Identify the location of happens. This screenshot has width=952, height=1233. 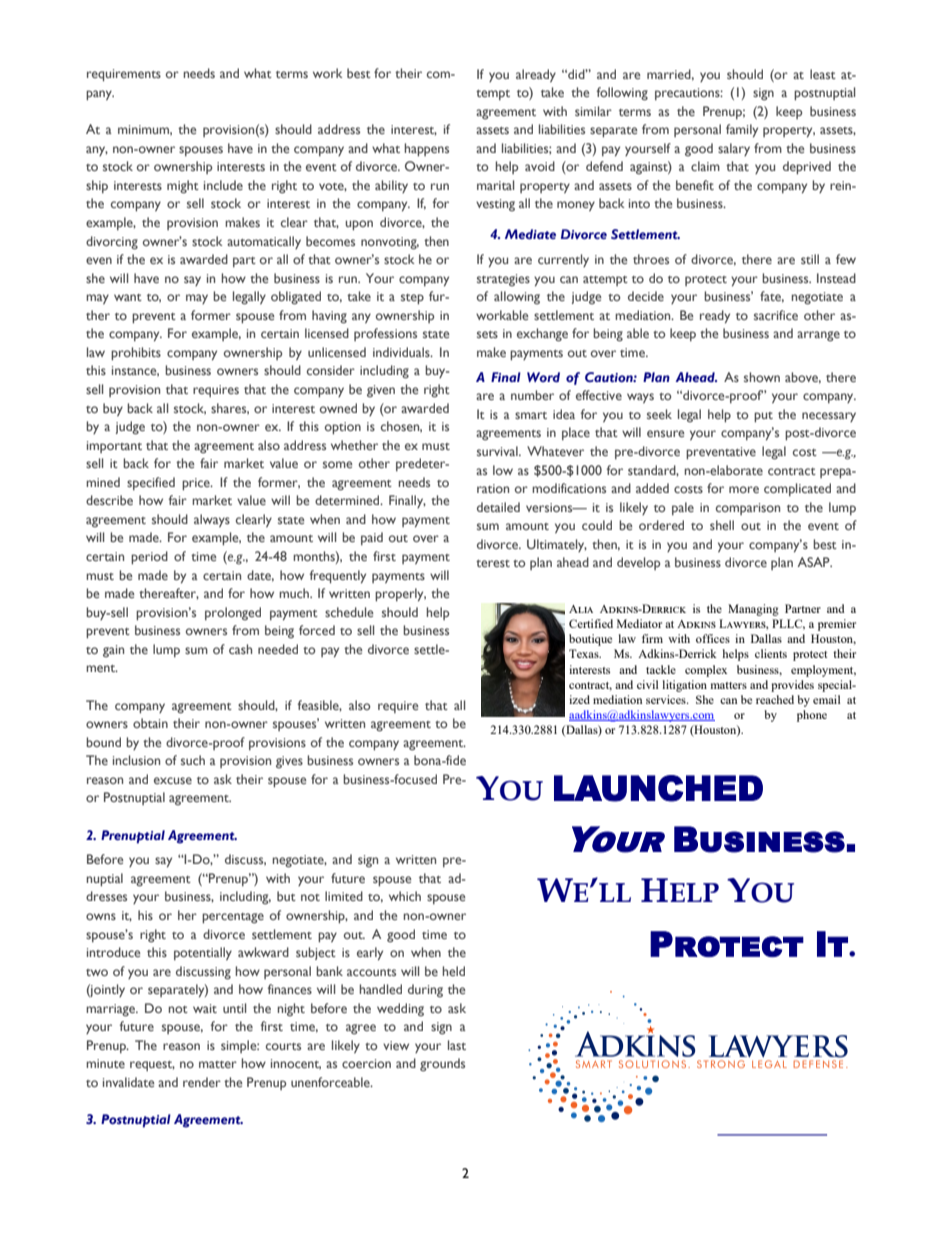
(426, 150).
